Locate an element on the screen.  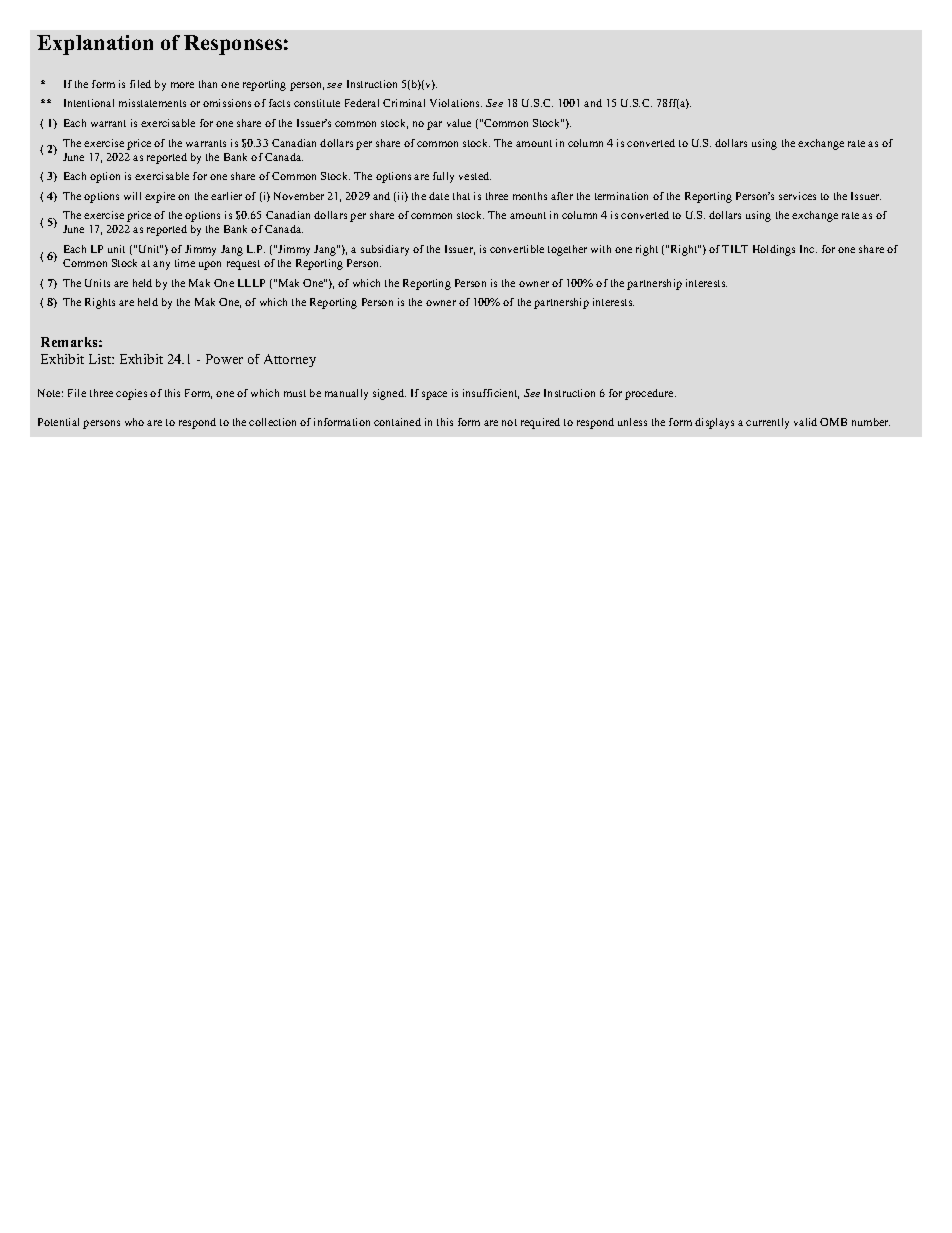
Holdings is located at coordinates (774, 250).
